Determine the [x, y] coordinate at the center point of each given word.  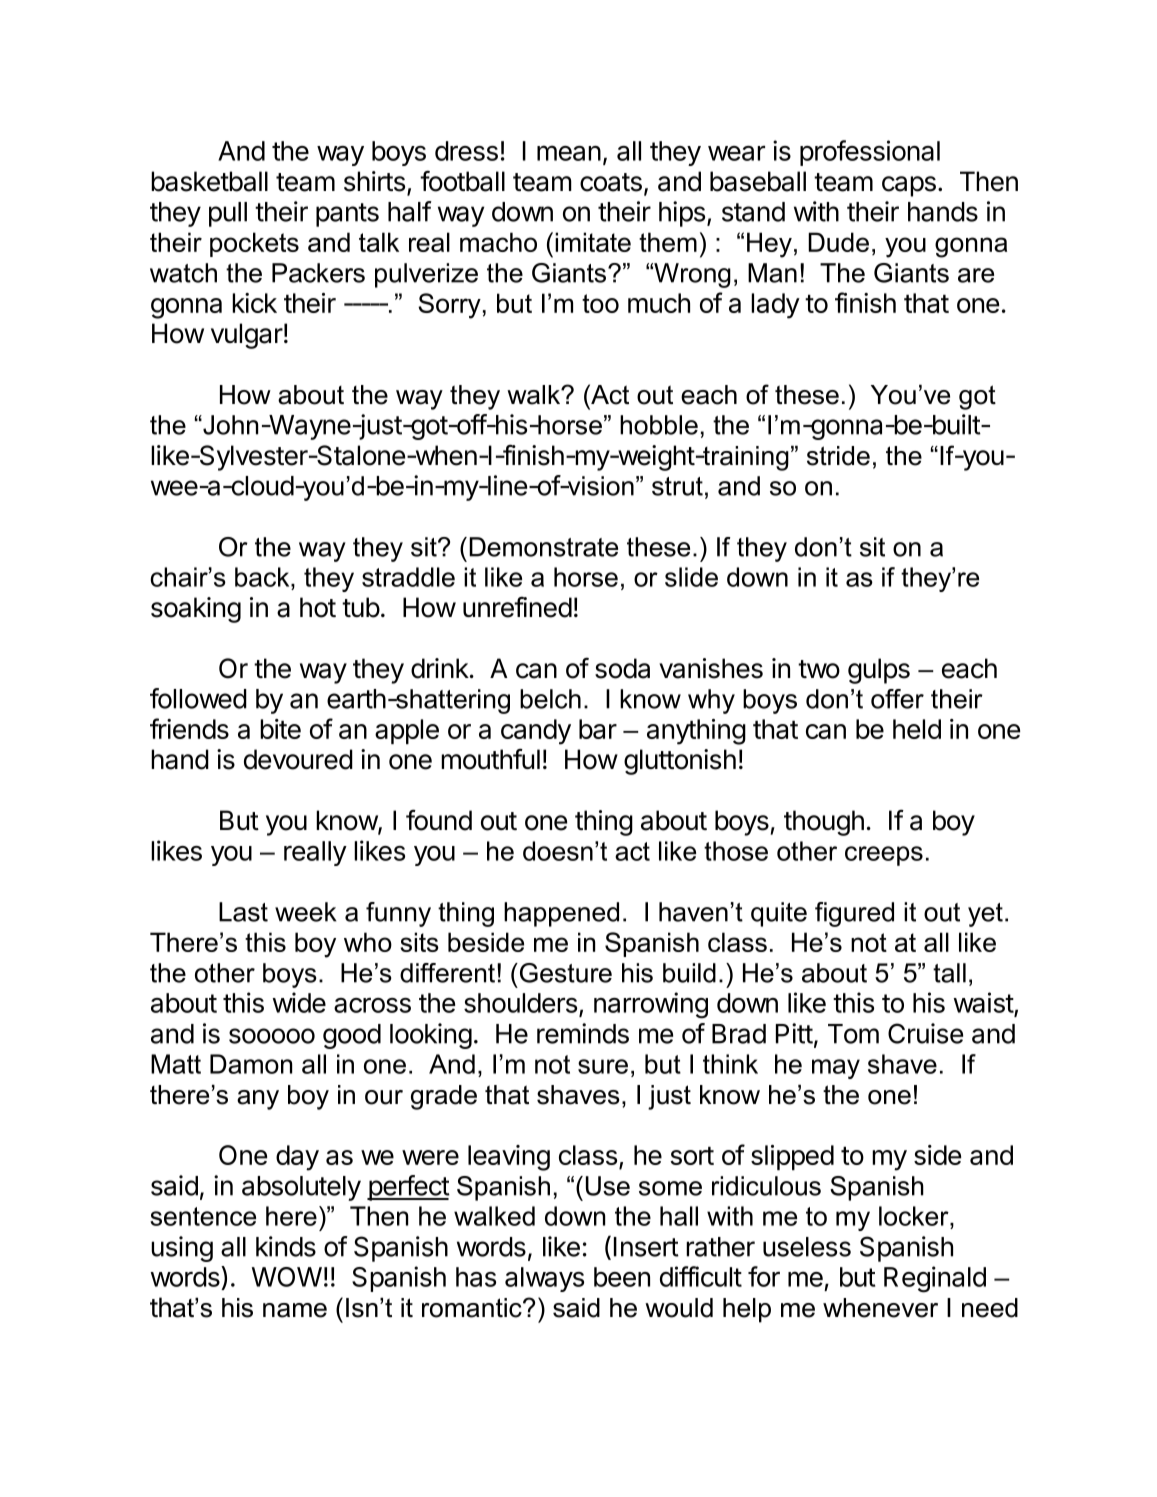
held [917, 729]
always [544, 1279]
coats [611, 182]
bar [598, 729]
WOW [287, 1277]
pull [228, 214]
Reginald [935, 1279]
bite [280, 729]
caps [909, 186]
